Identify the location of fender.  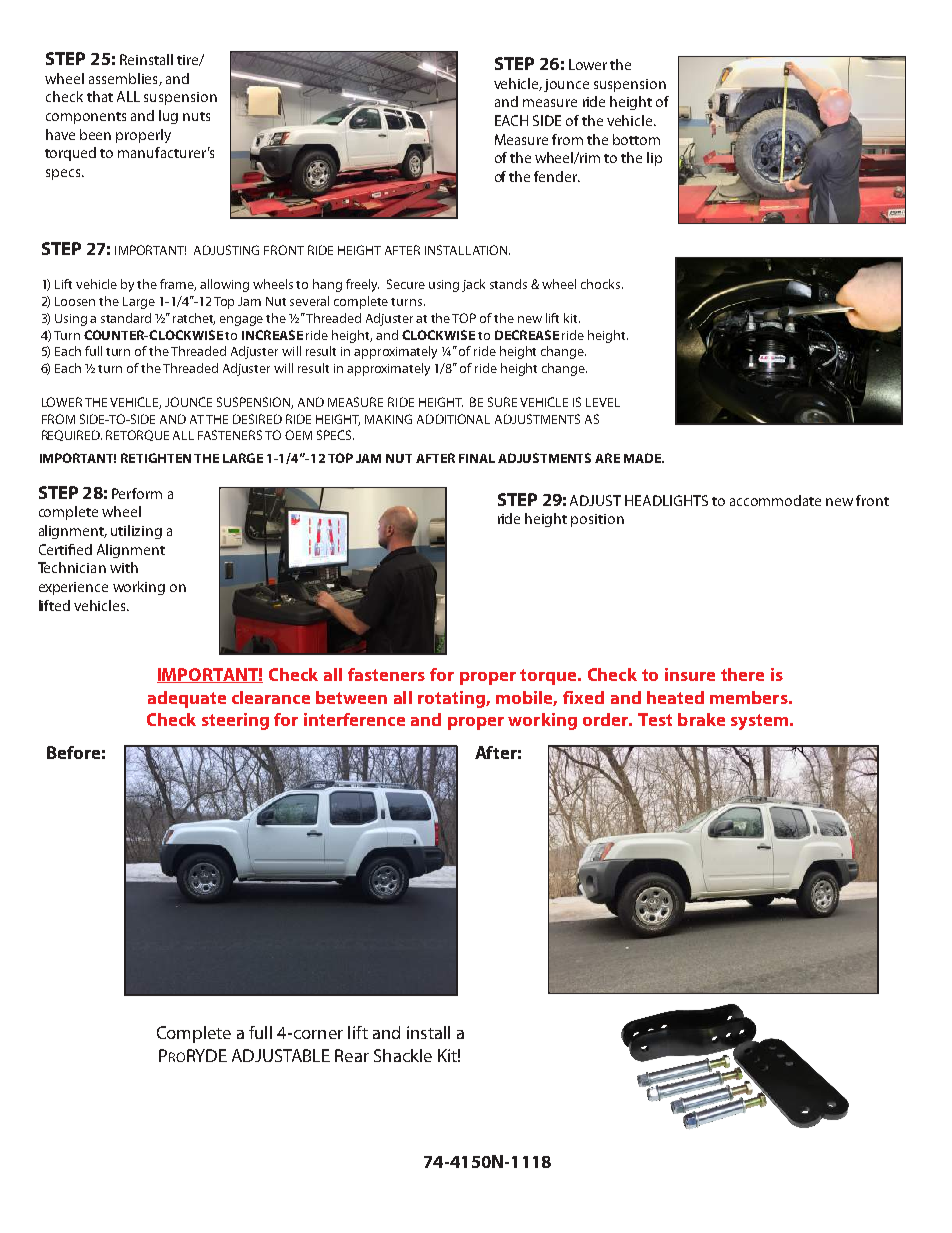
(557, 176).
